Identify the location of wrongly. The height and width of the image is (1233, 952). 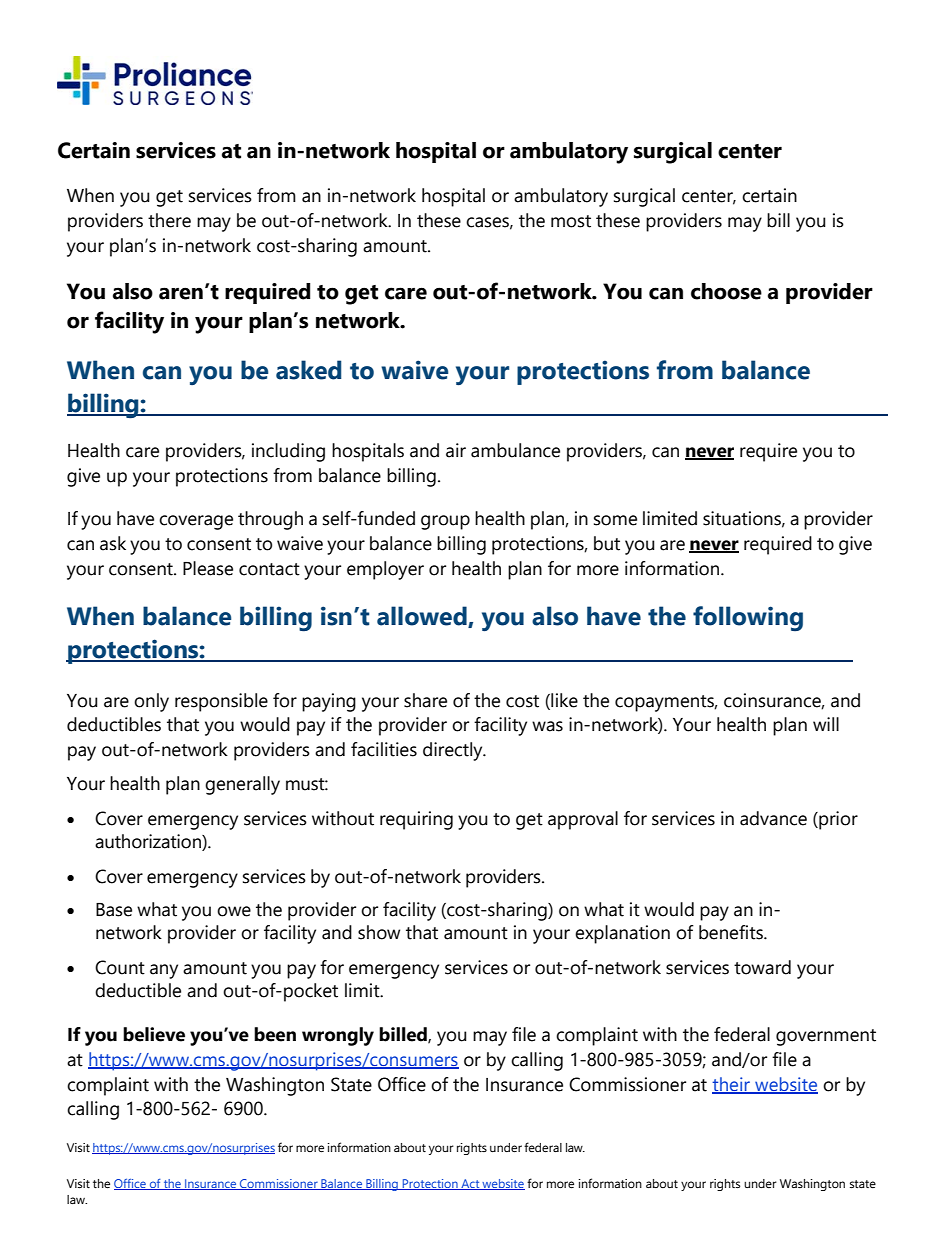
(338, 1036).
